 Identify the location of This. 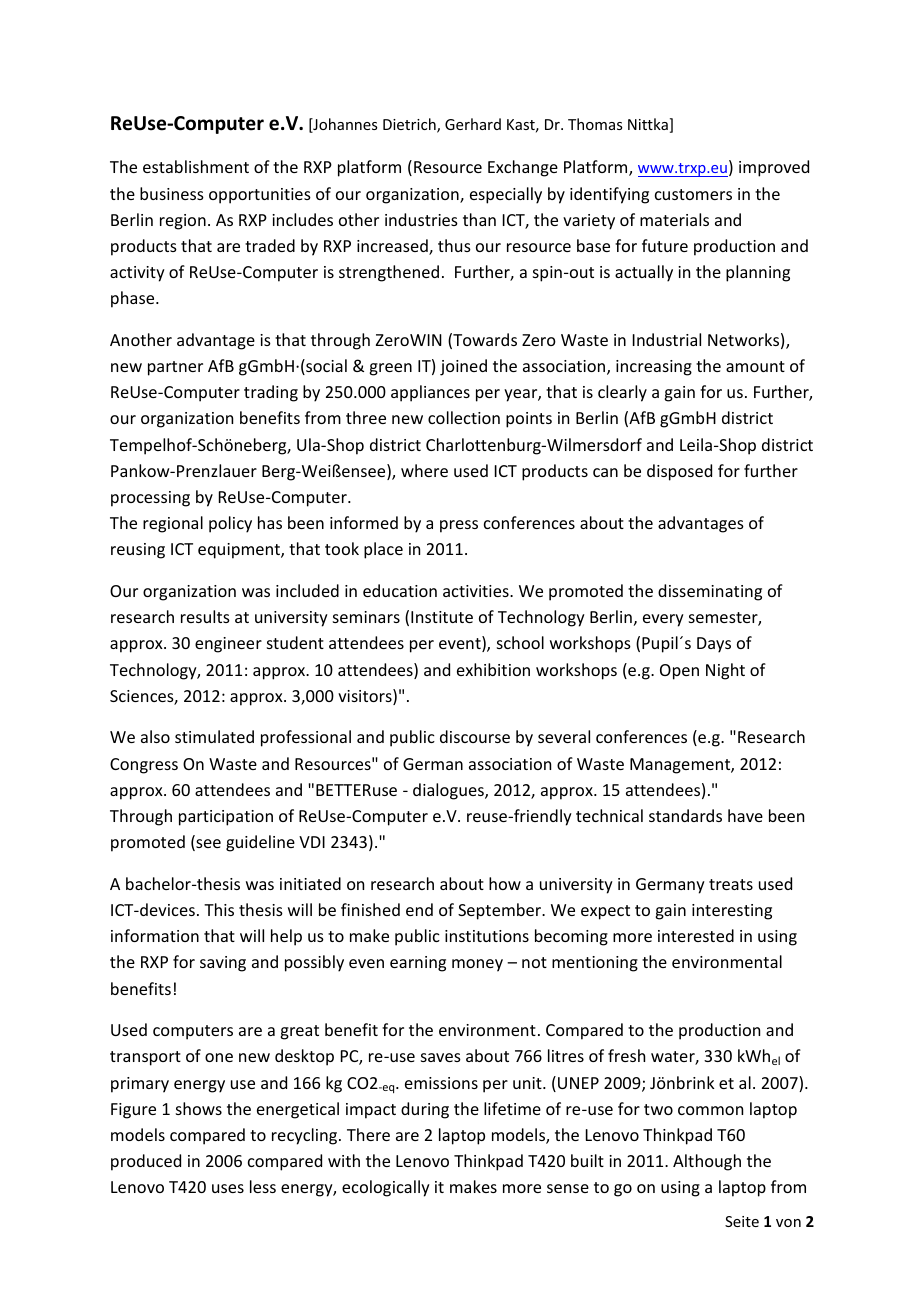
(219, 909).
